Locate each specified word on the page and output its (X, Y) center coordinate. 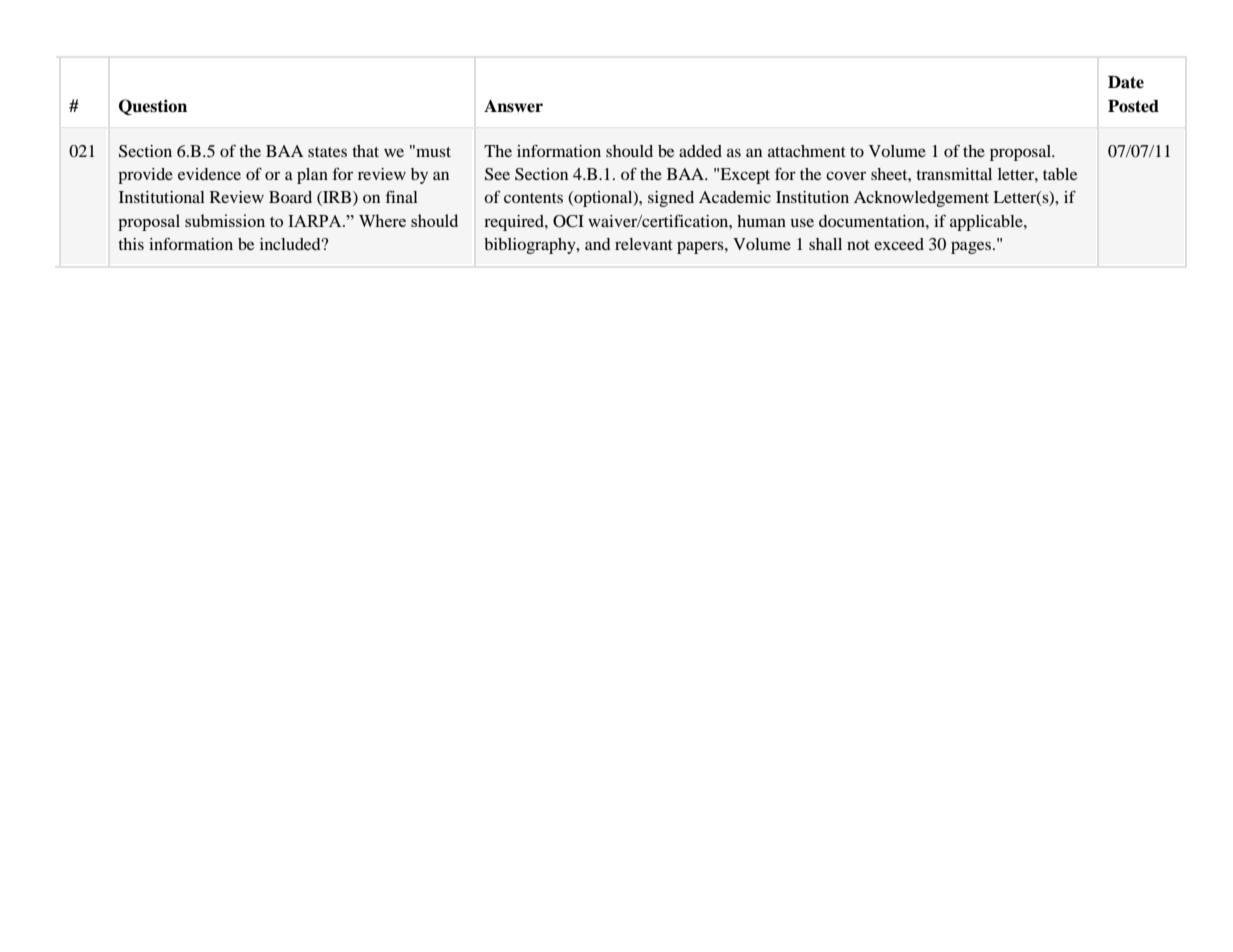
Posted (1133, 106)
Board (290, 197)
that (365, 151)
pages (972, 247)
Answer (513, 106)
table (1060, 174)
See (497, 174)
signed (671, 199)
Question (153, 107)
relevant (644, 244)
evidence (209, 174)
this (131, 244)
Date (1126, 82)
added (700, 151)
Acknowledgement (921, 199)
